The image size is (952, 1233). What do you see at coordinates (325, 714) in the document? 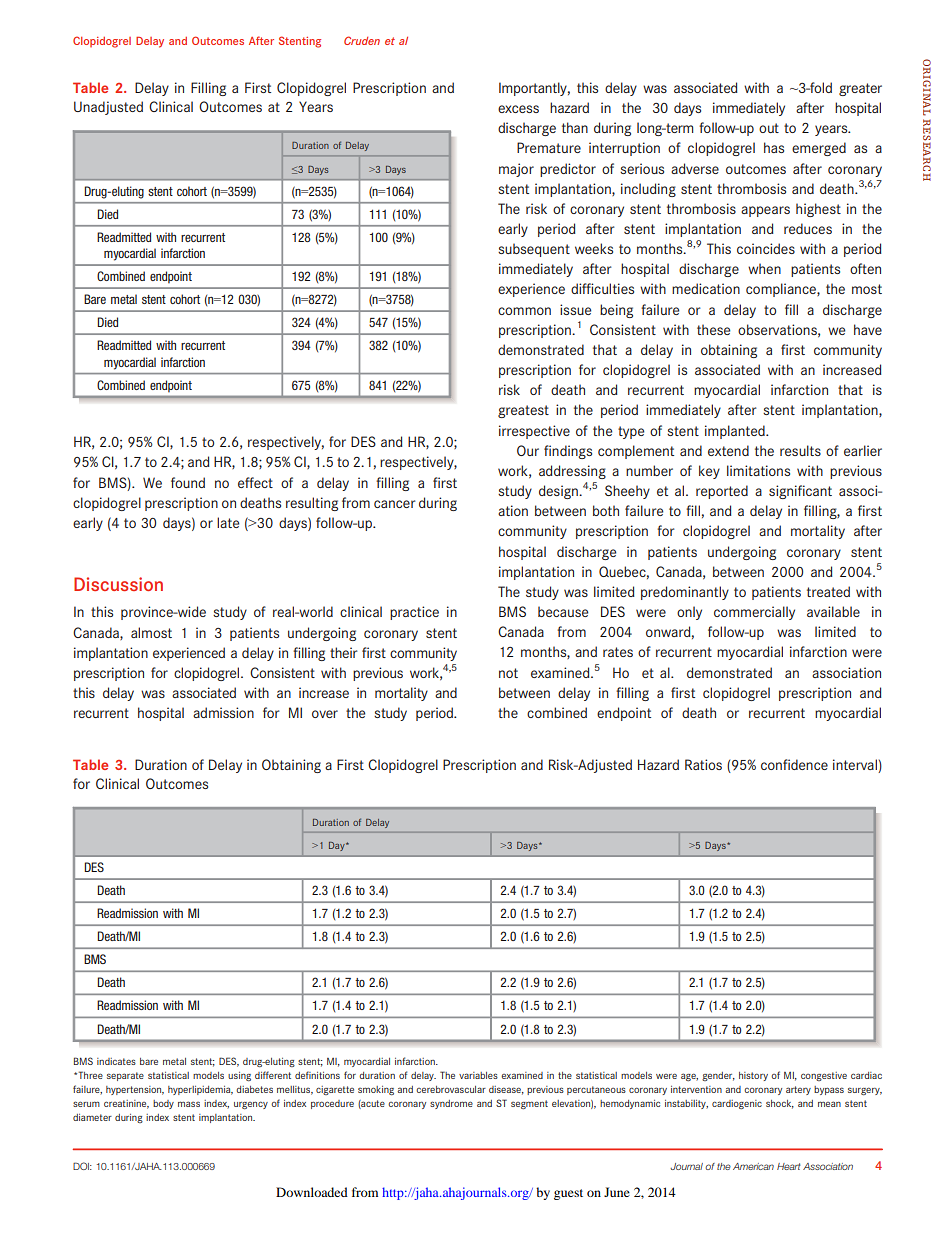
I see `over` at bounding box center [325, 714].
